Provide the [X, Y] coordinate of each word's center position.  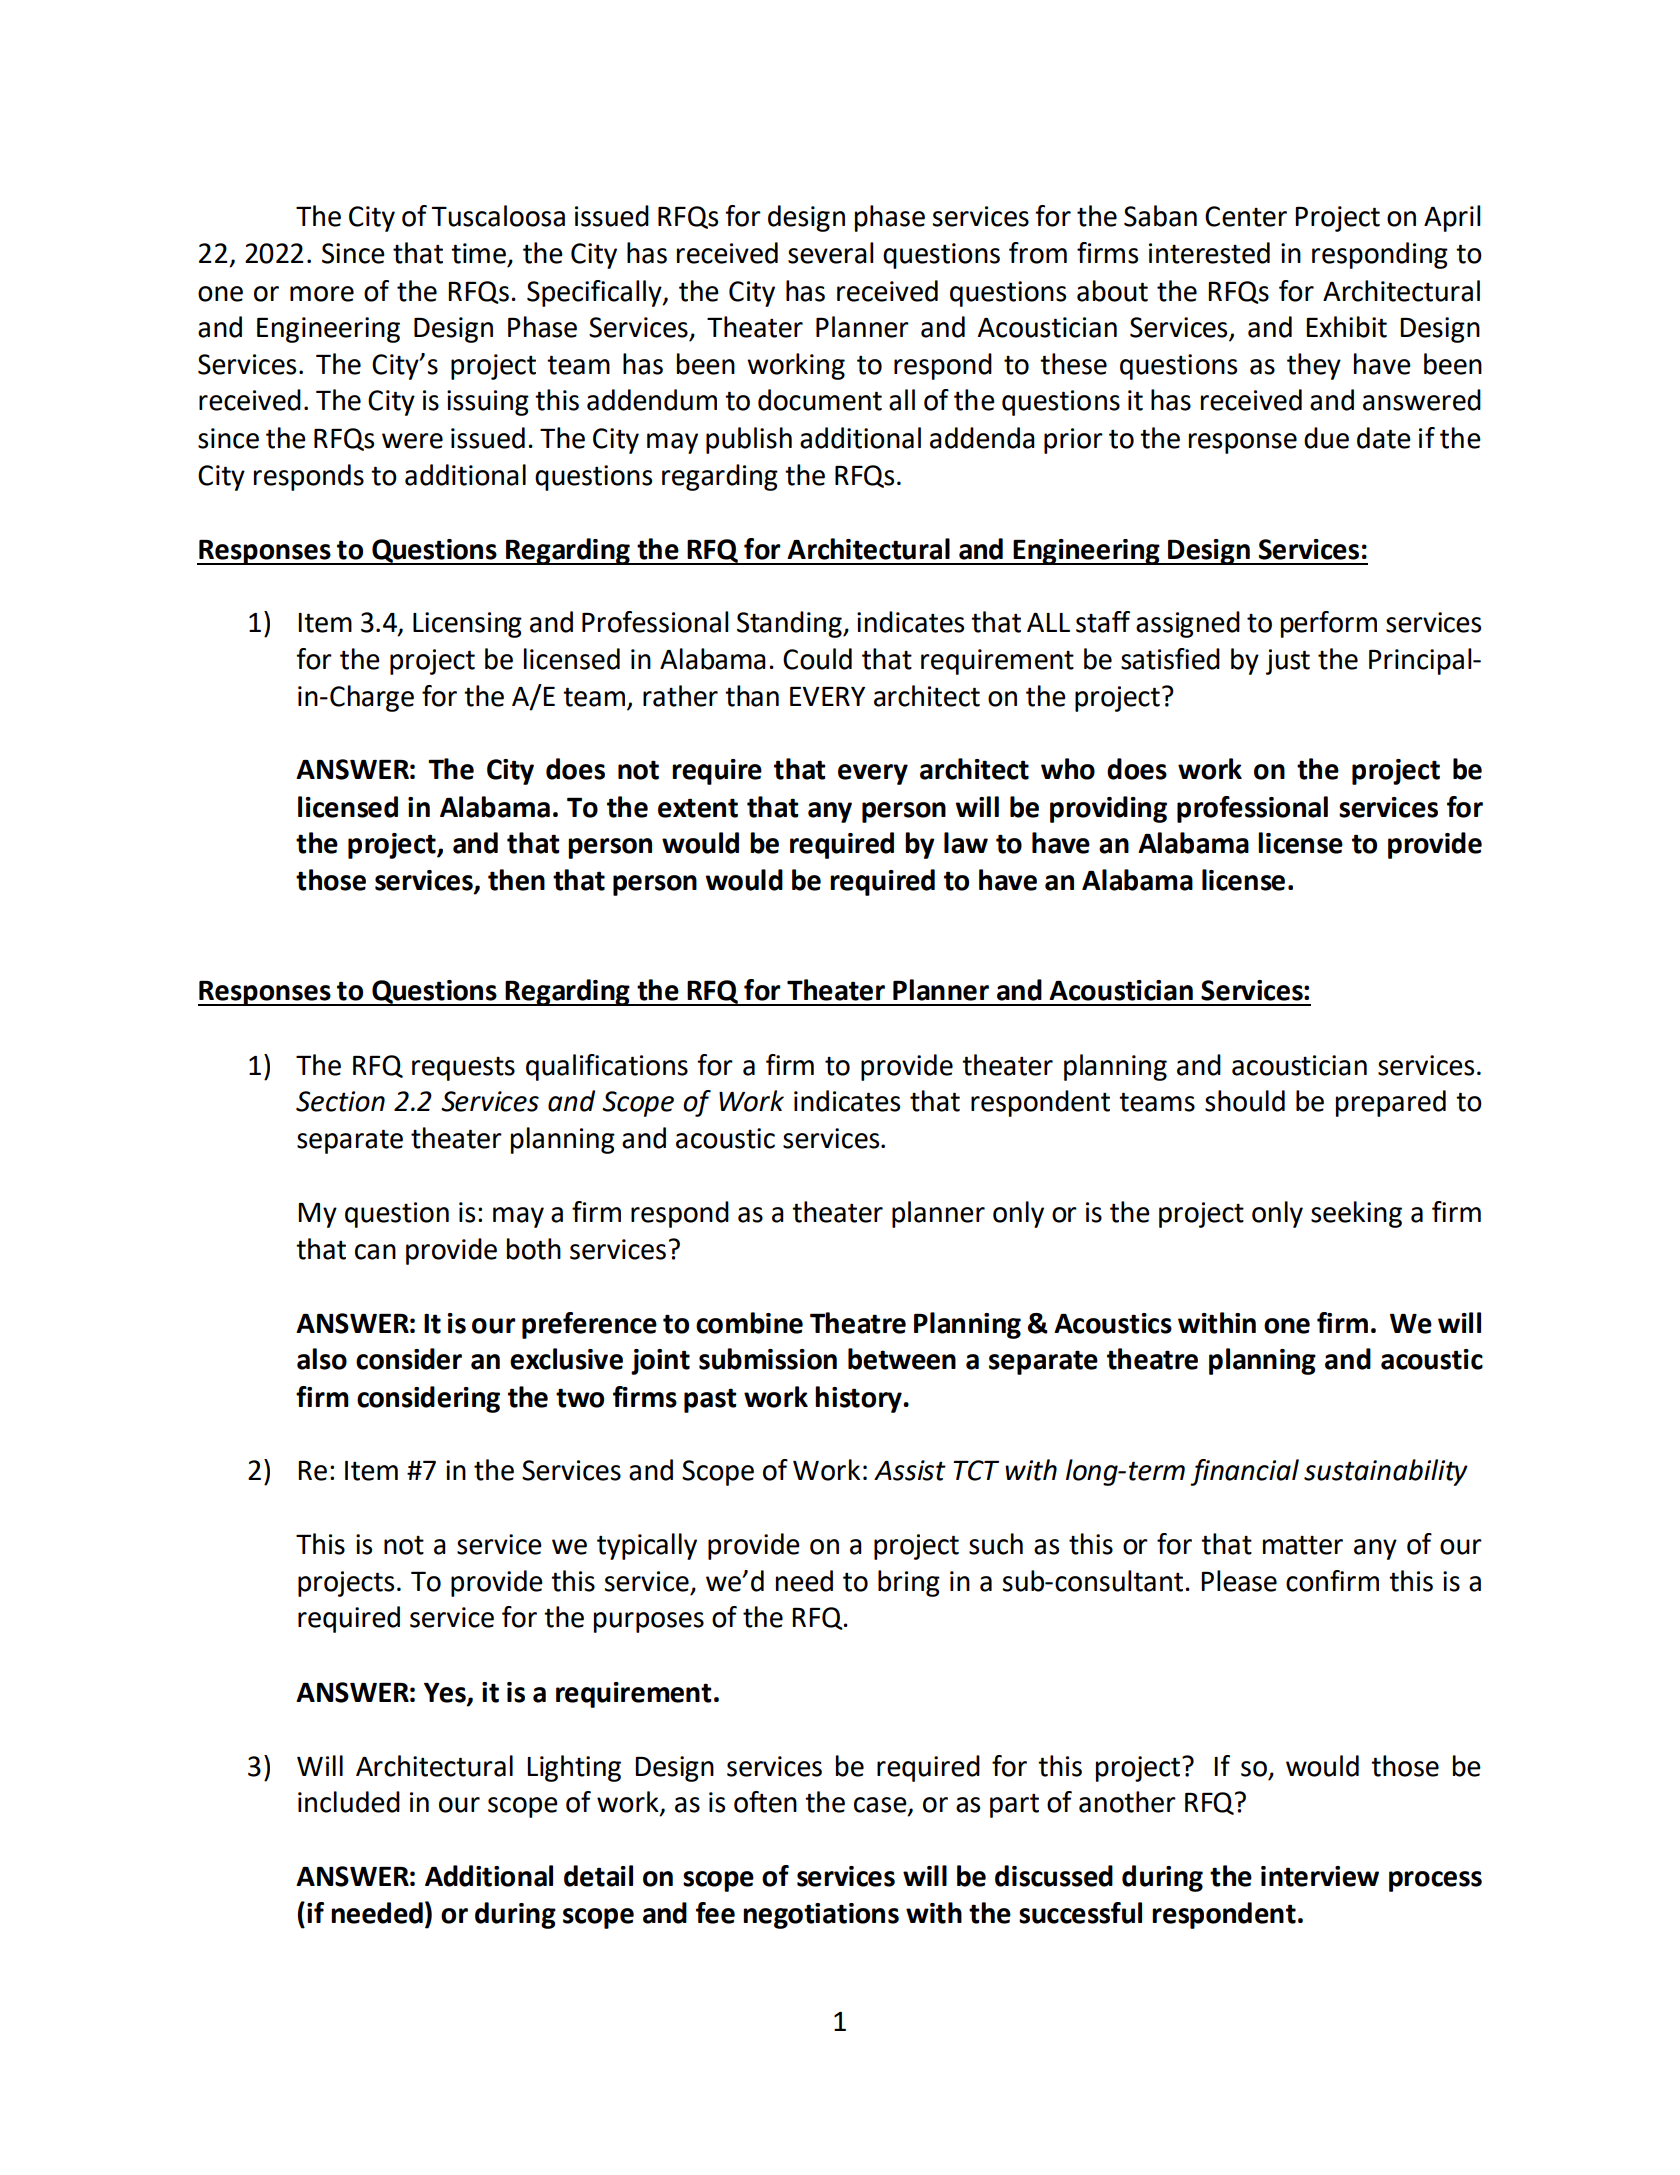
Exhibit [1346, 327]
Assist [910, 1470]
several [831, 253]
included [349, 1802]
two [580, 1398]
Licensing [467, 625]
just [1288, 662]
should [1245, 1101]
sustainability [1386, 1472]
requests [463, 1069]
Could [817, 659]
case [881, 1806]
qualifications [607, 1067]
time [478, 253]
